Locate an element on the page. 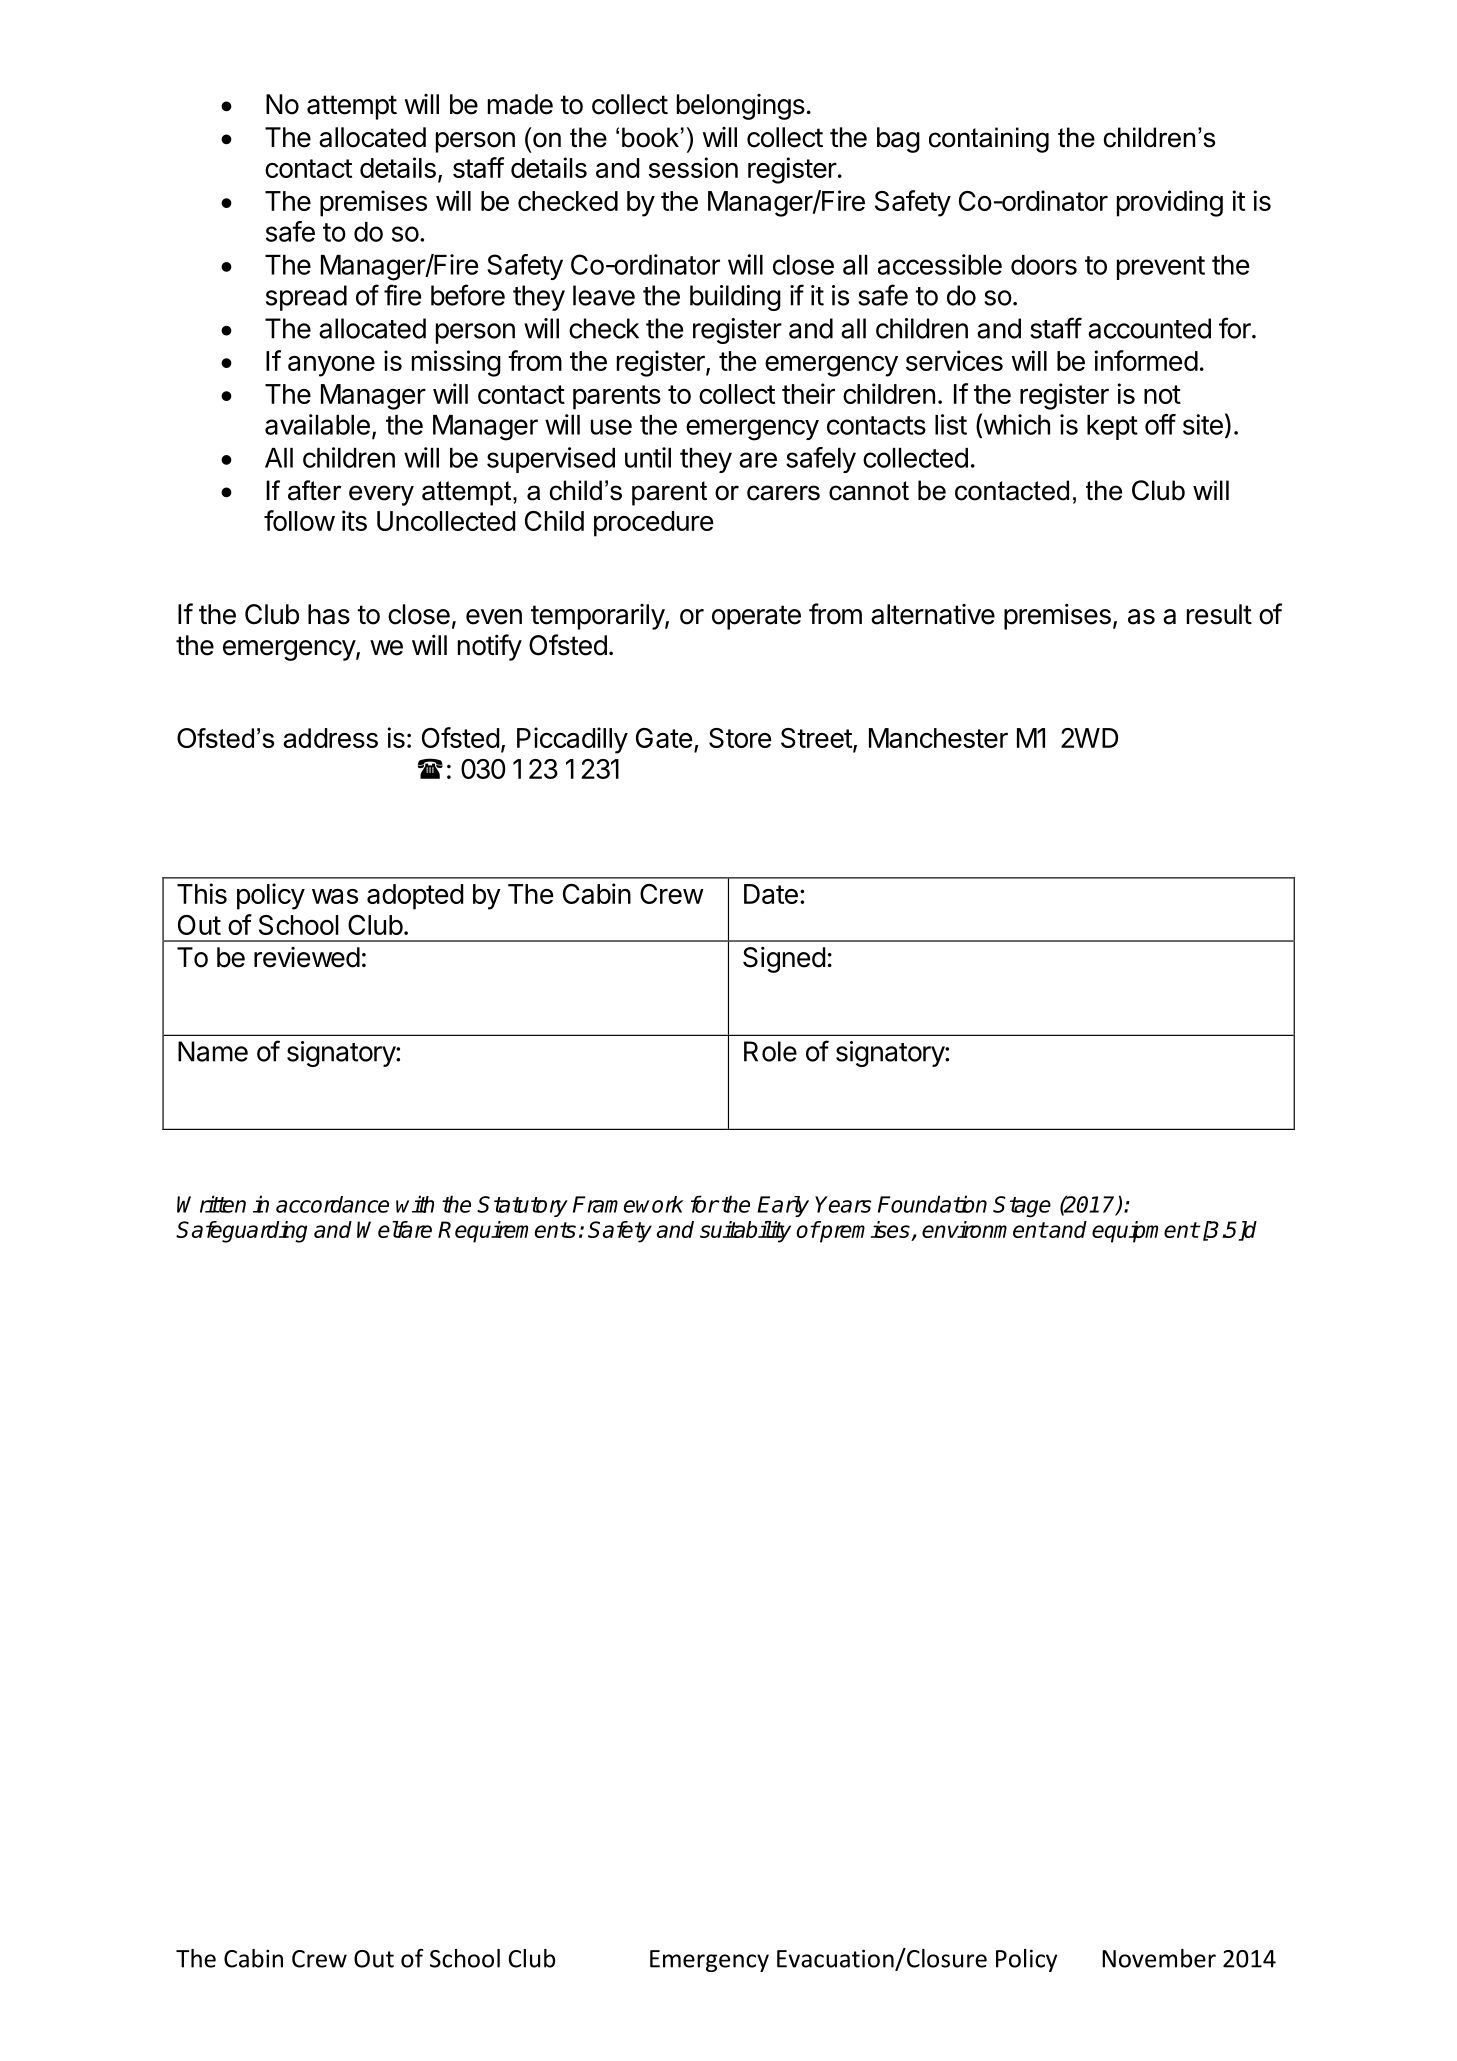  accordance is located at coordinates (332, 1204).
